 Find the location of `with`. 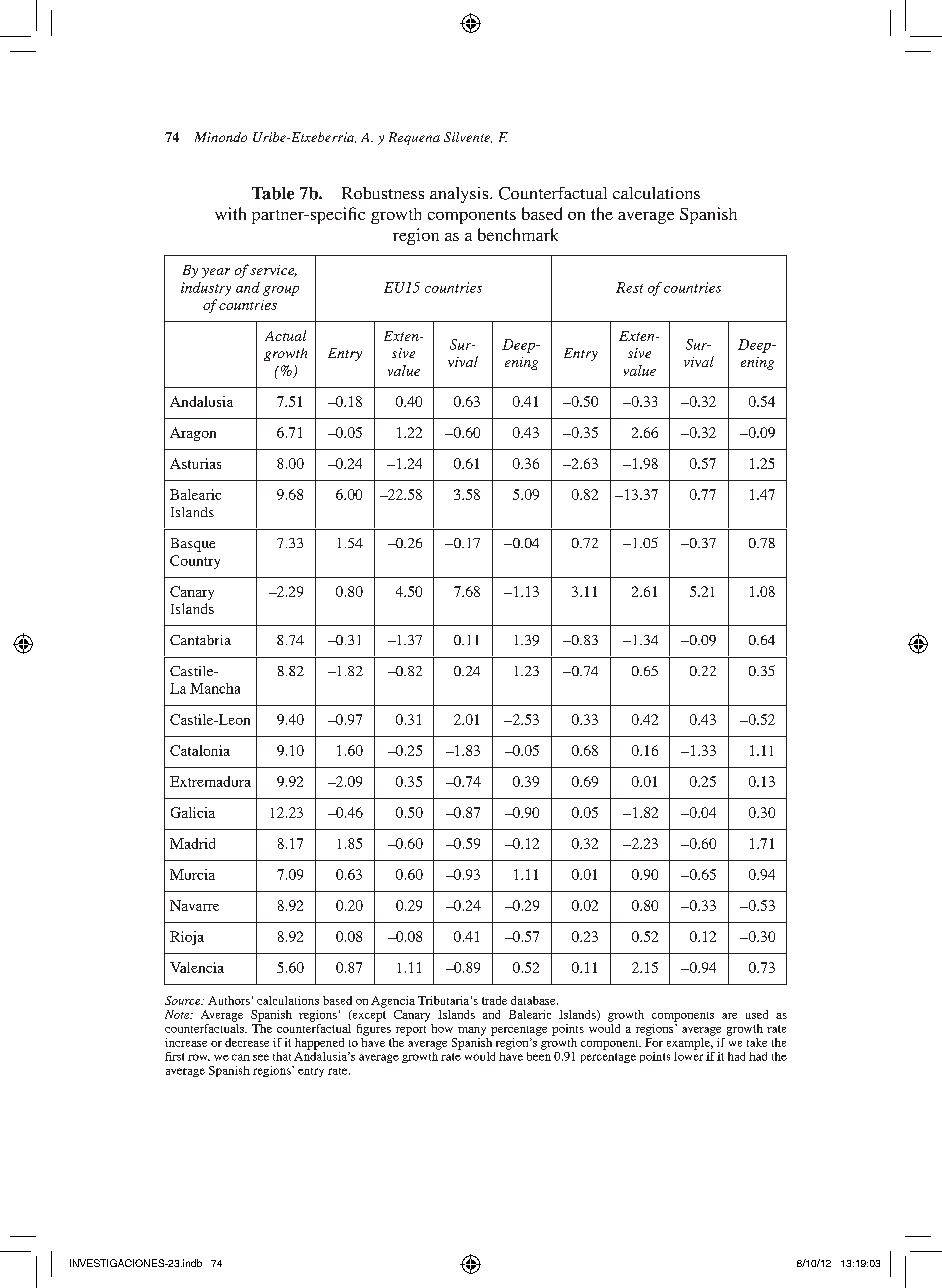

with is located at coordinates (230, 213).
